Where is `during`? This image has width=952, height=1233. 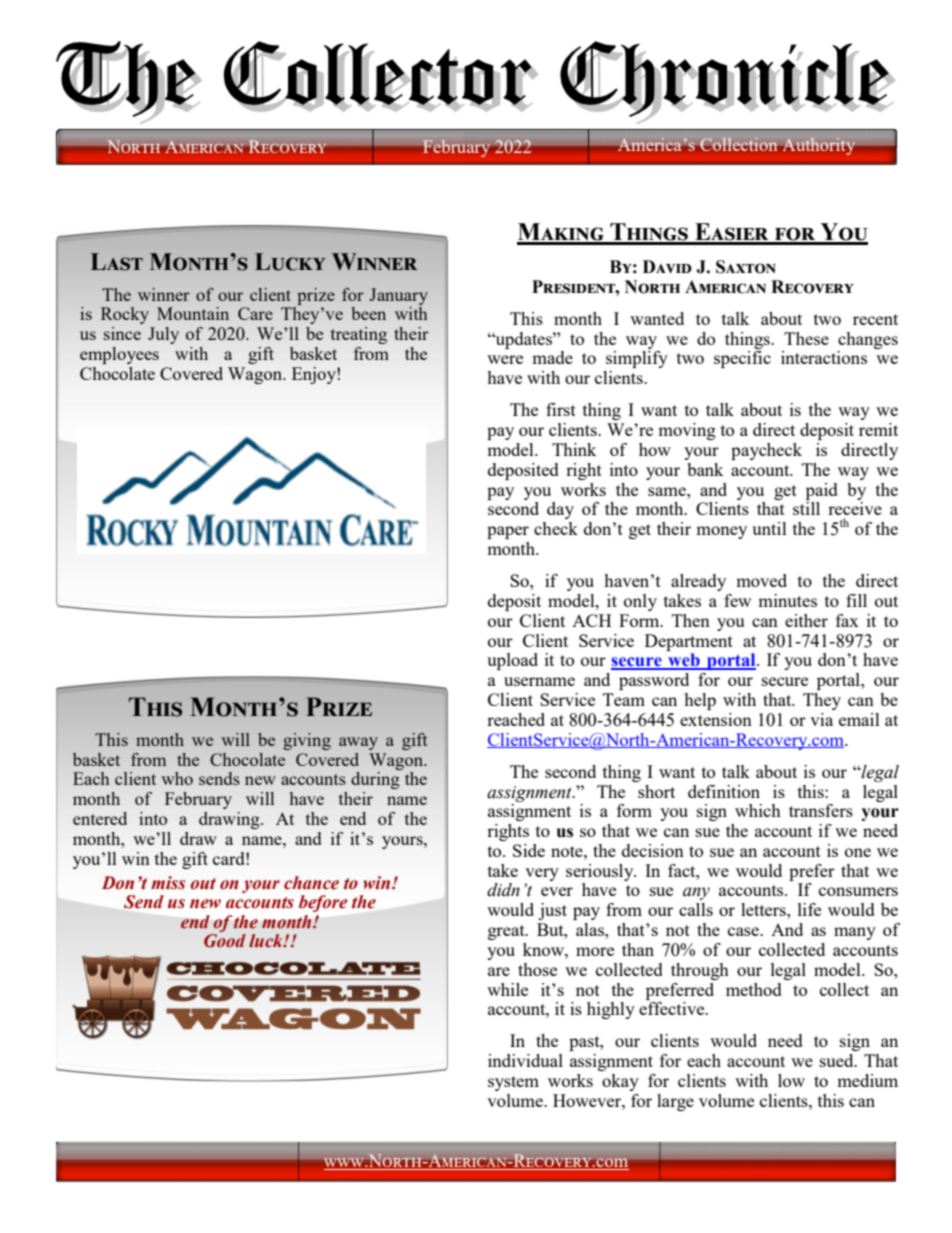 during is located at coordinates (375, 780).
